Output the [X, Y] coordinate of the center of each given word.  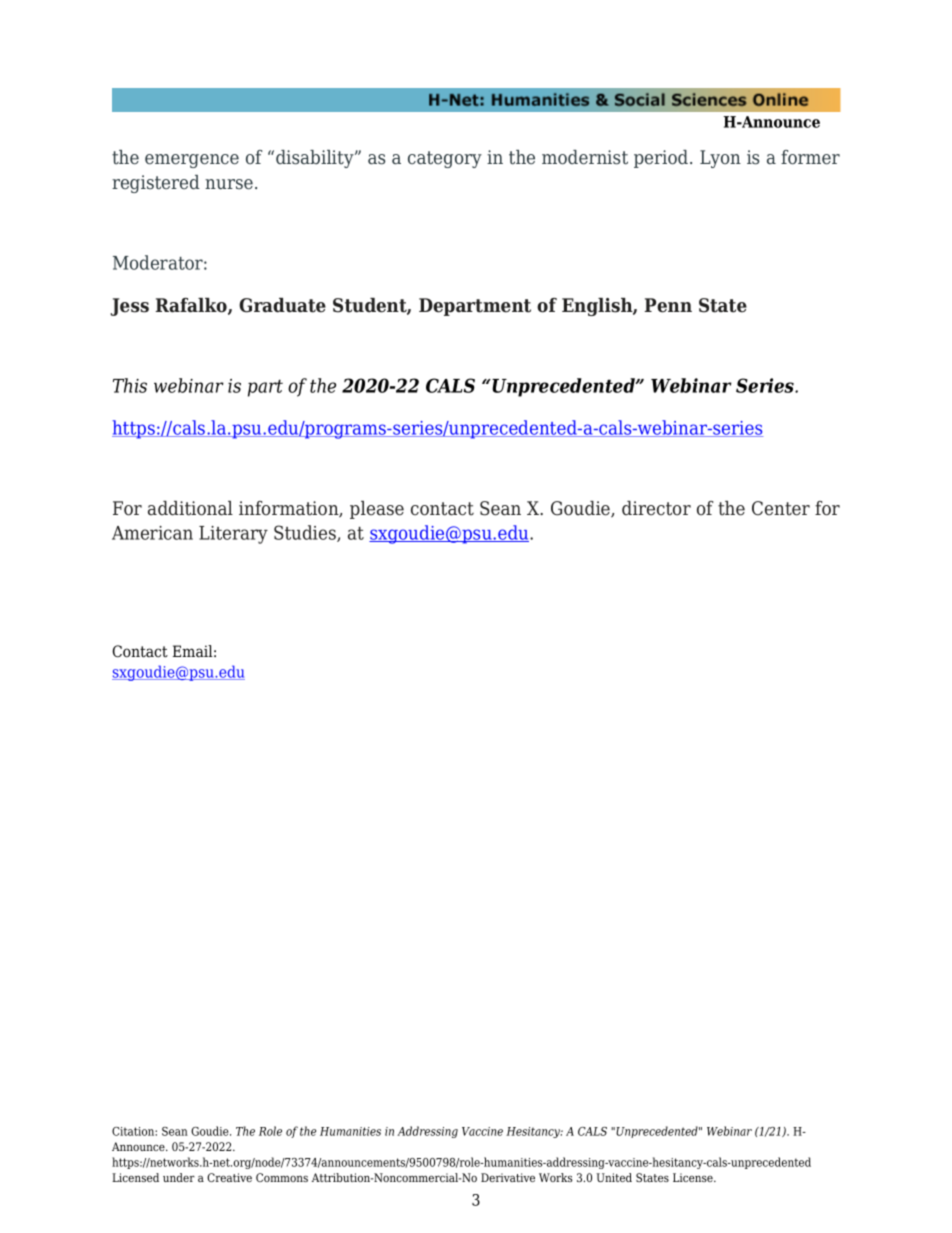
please [377, 510]
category [445, 159]
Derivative [508, 1177]
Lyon [720, 159]
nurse [229, 184]
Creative [229, 1177]
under [179, 1177]
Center [781, 508]
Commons [282, 1177]
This [130, 385]
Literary [233, 535]
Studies [306, 533]
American [152, 533]
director [656, 508]
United [614, 1177]
